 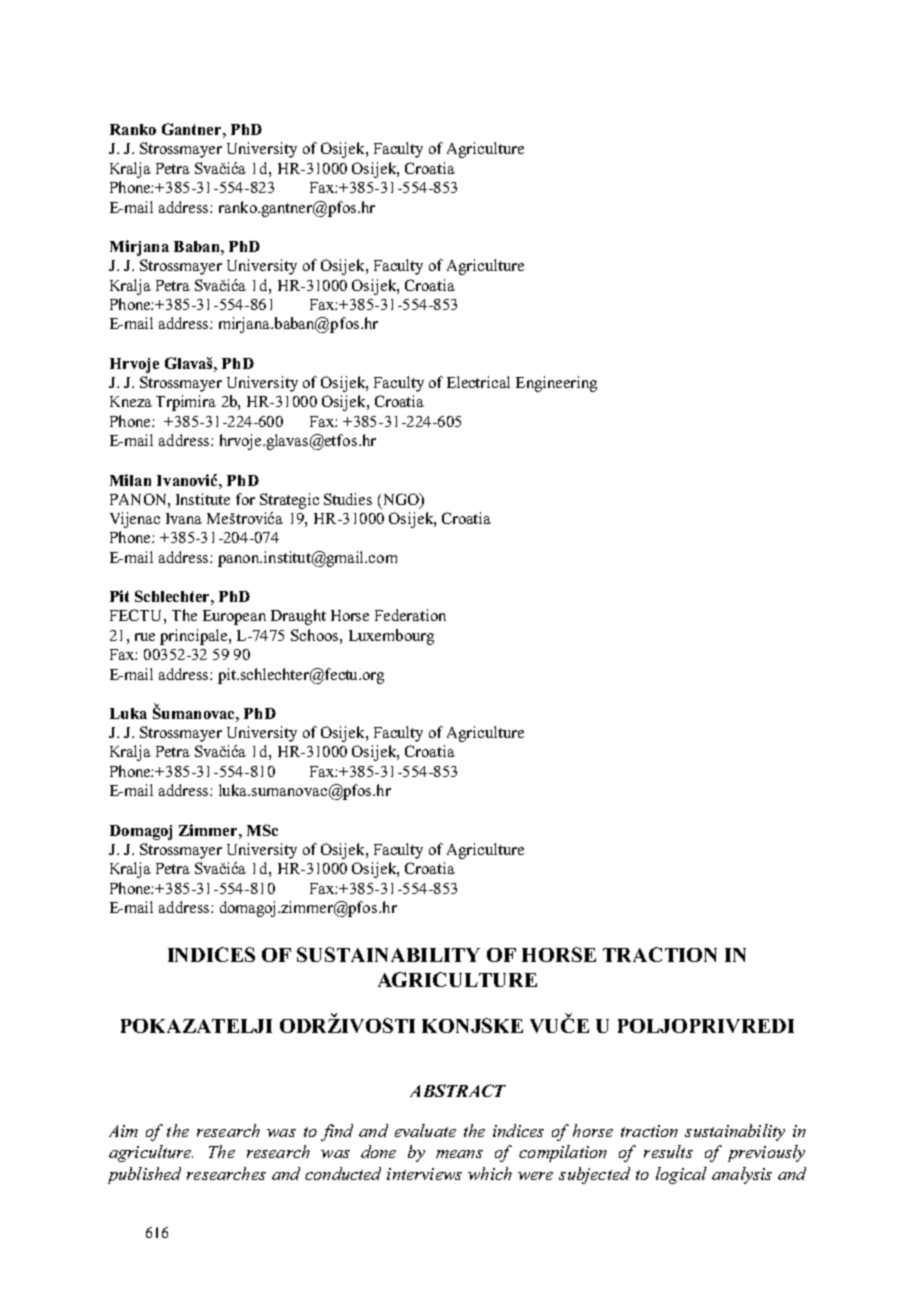 I want to click on Aim, so click(x=123, y=1131).
